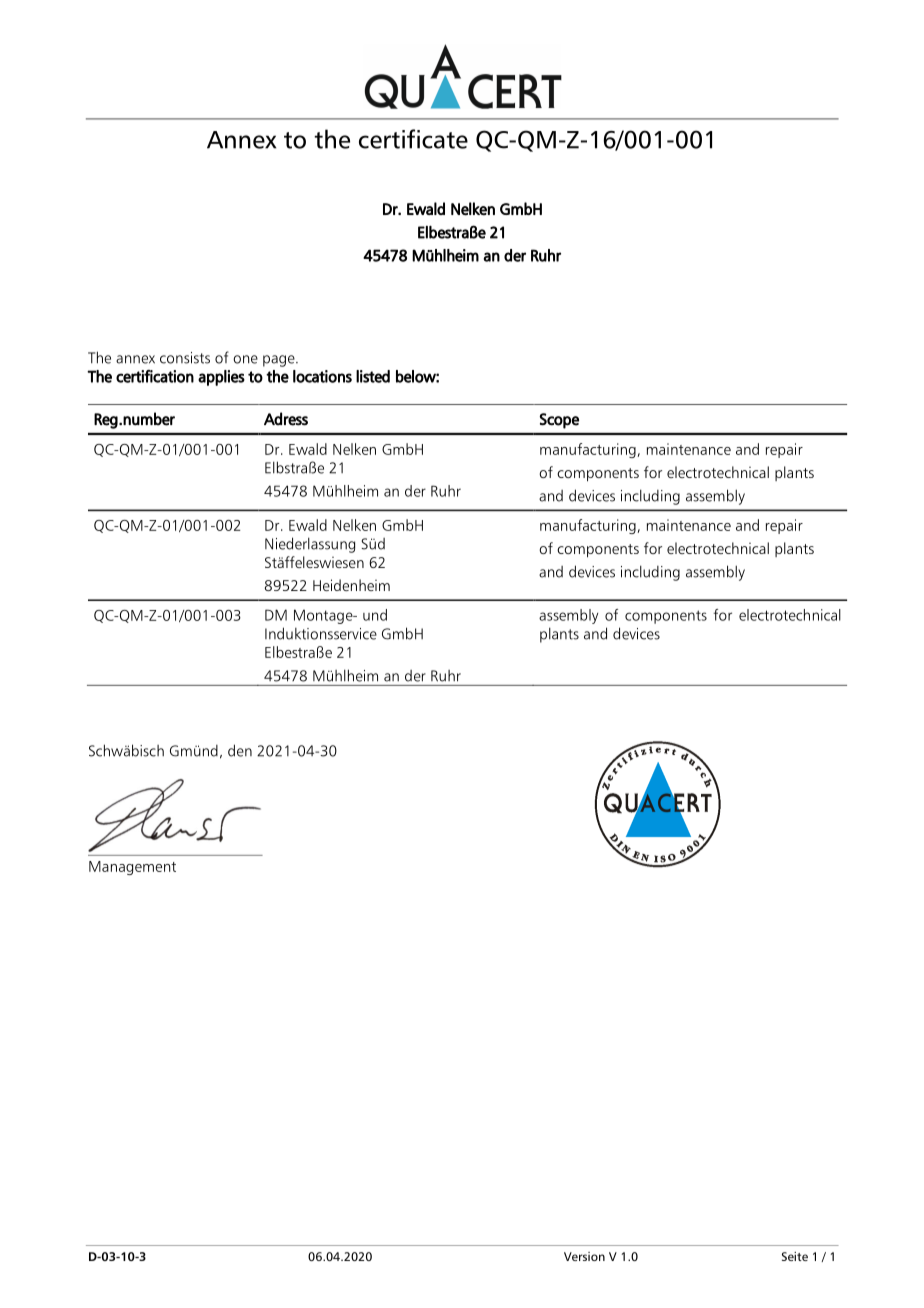 The width and height of the document is (924, 1308). Describe the element at coordinates (584, 1256) in the document. I see `Version` at that location.
